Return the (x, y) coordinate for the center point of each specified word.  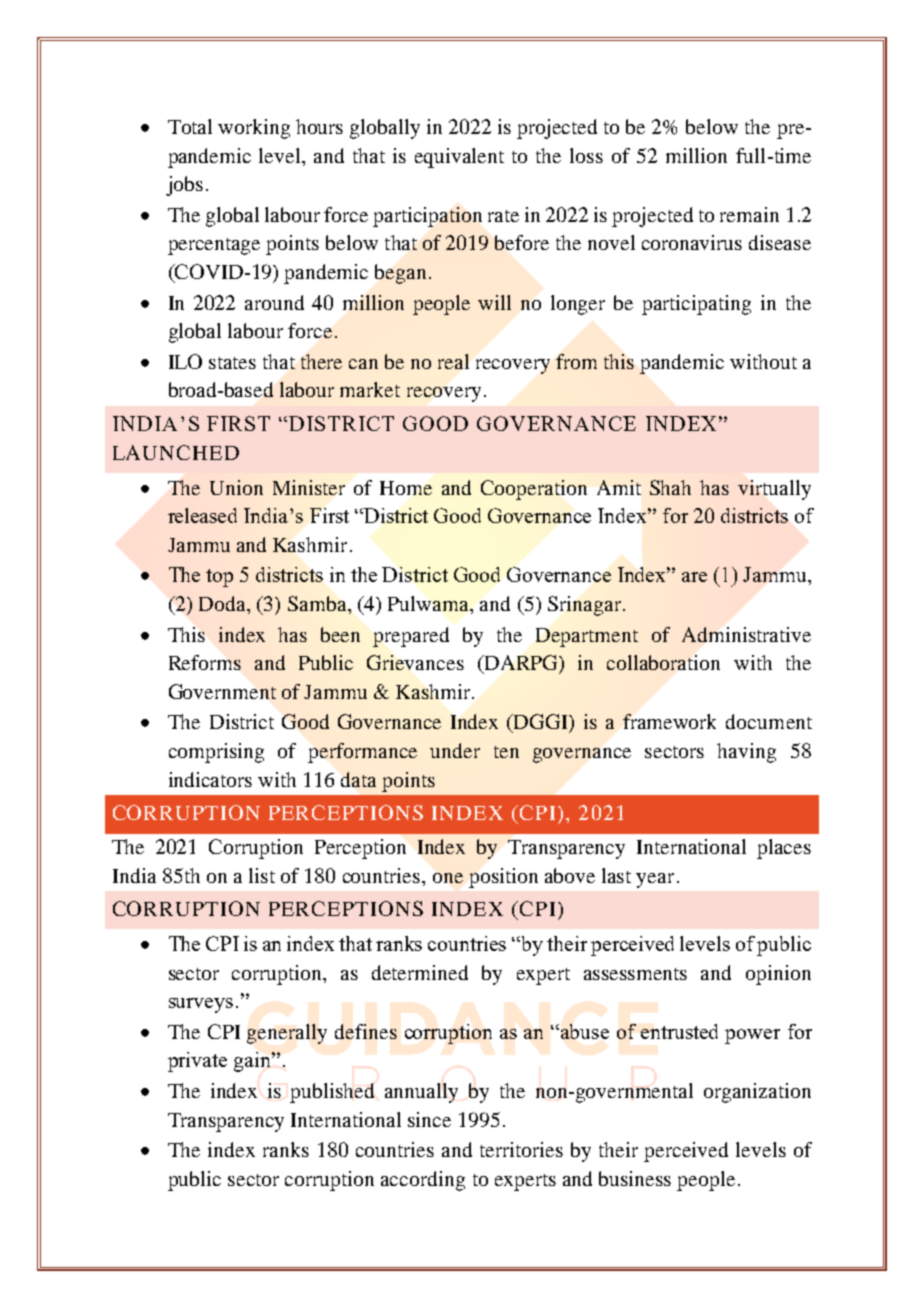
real (453, 361)
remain (749, 214)
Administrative (746, 634)
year (655, 880)
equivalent (459, 158)
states (232, 363)
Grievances (415, 662)
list (262, 875)
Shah (670, 487)
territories (521, 1149)
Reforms (205, 662)
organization (757, 1093)
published (332, 1093)
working (254, 129)
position (503, 878)
